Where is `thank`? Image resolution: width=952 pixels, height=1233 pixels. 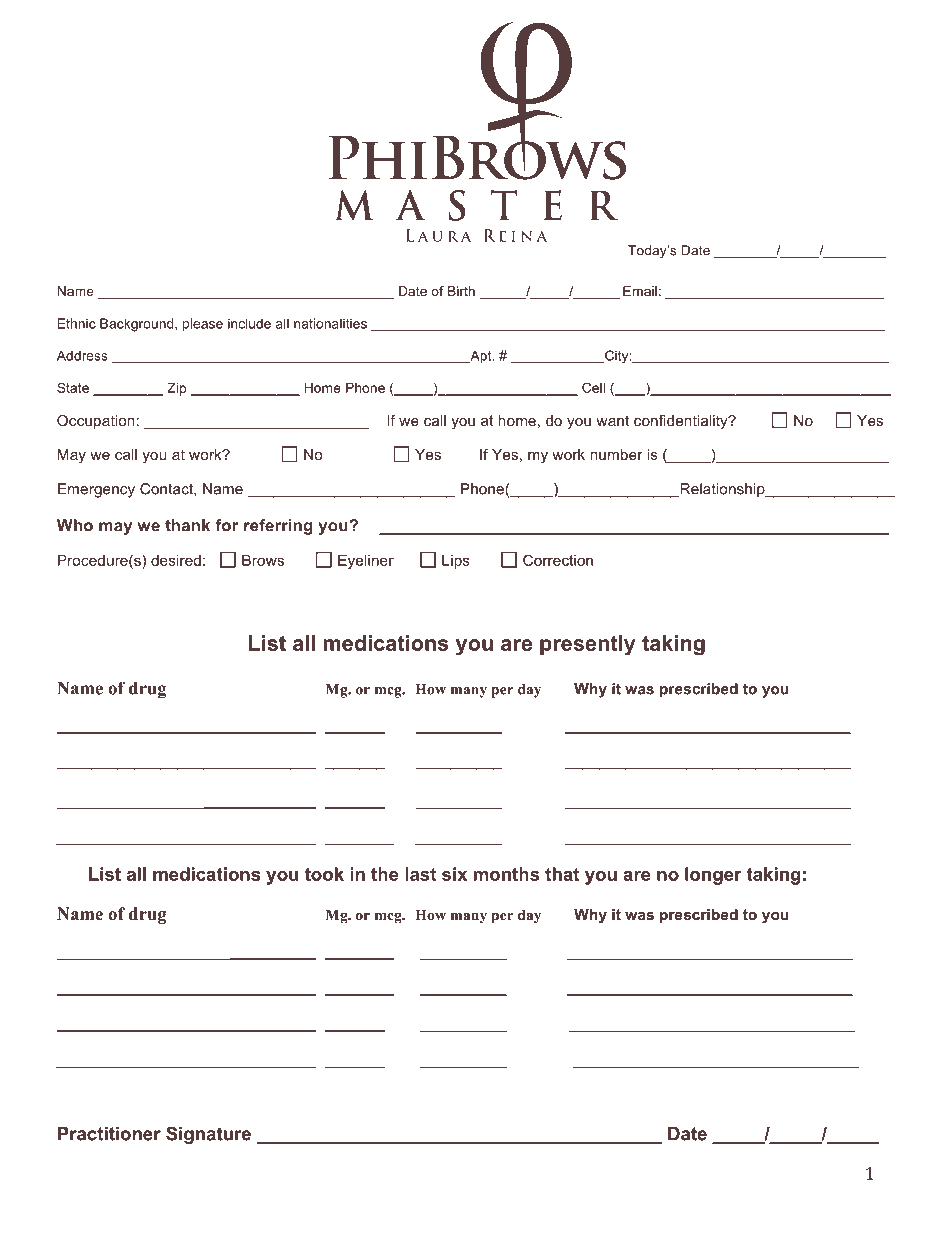 thank is located at coordinates (187, 525).
